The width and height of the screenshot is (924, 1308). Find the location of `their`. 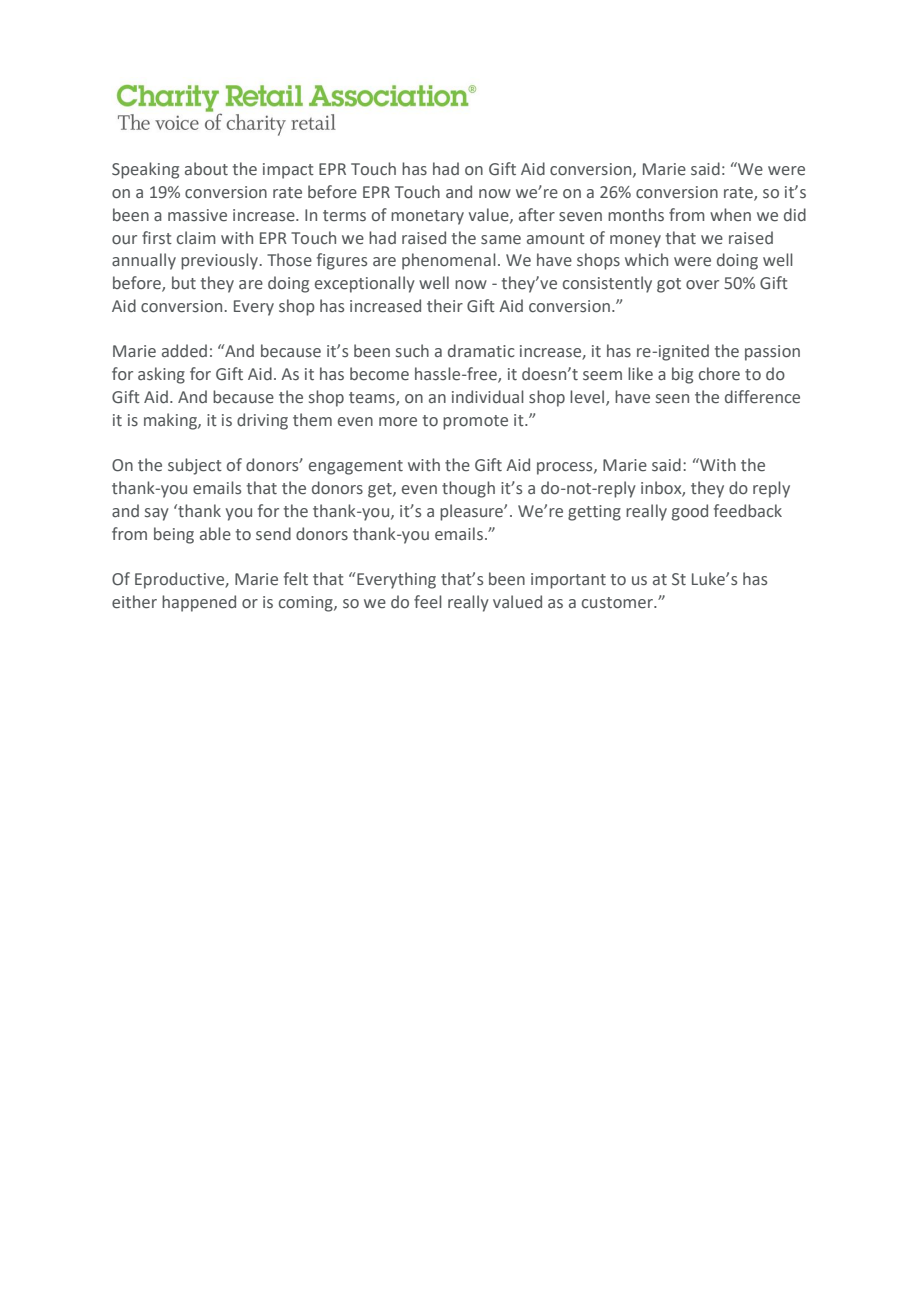

their is located at coordinates (445, 306).
